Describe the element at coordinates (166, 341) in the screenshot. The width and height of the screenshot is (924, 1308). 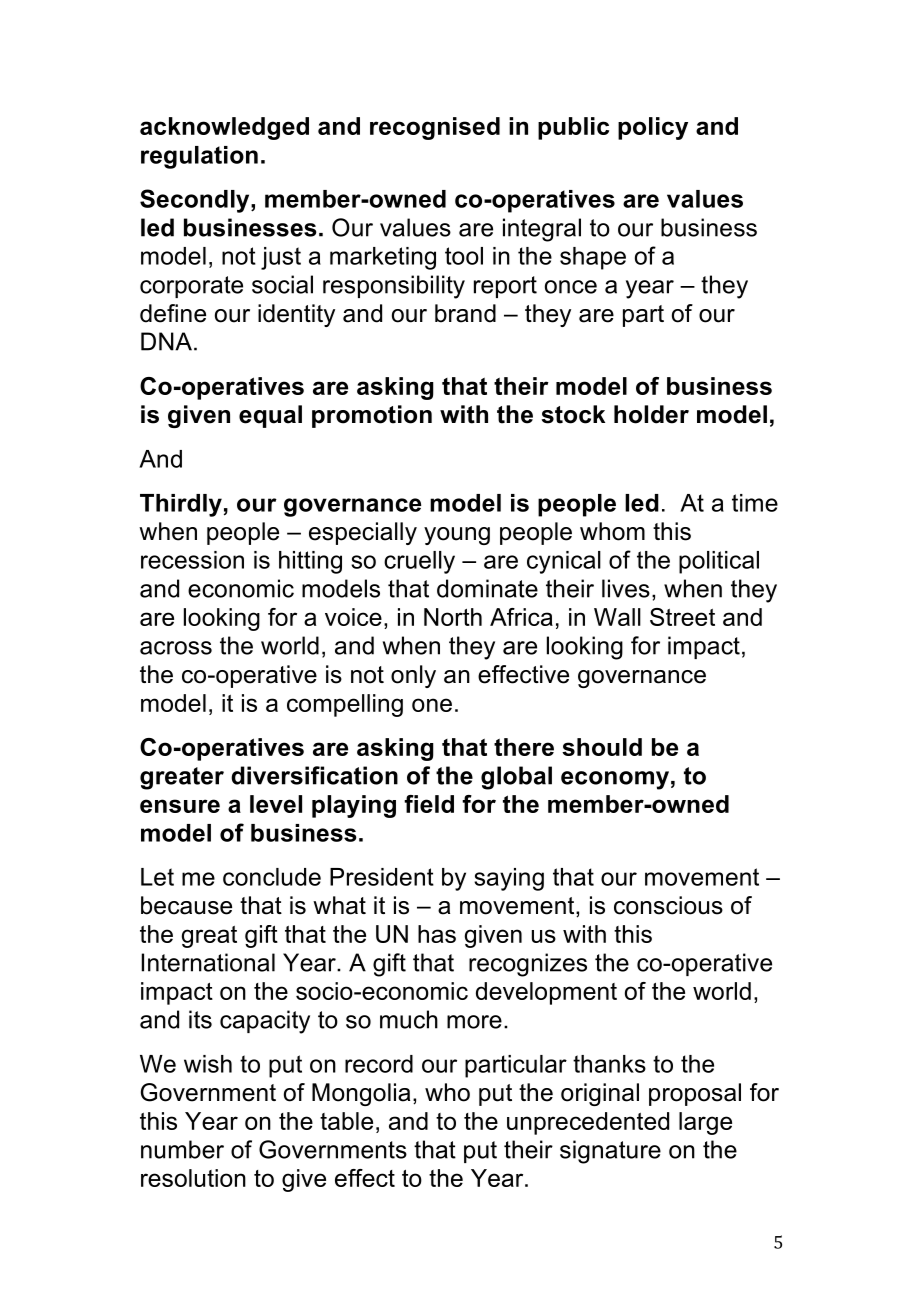
I see `DNA` at that location.
